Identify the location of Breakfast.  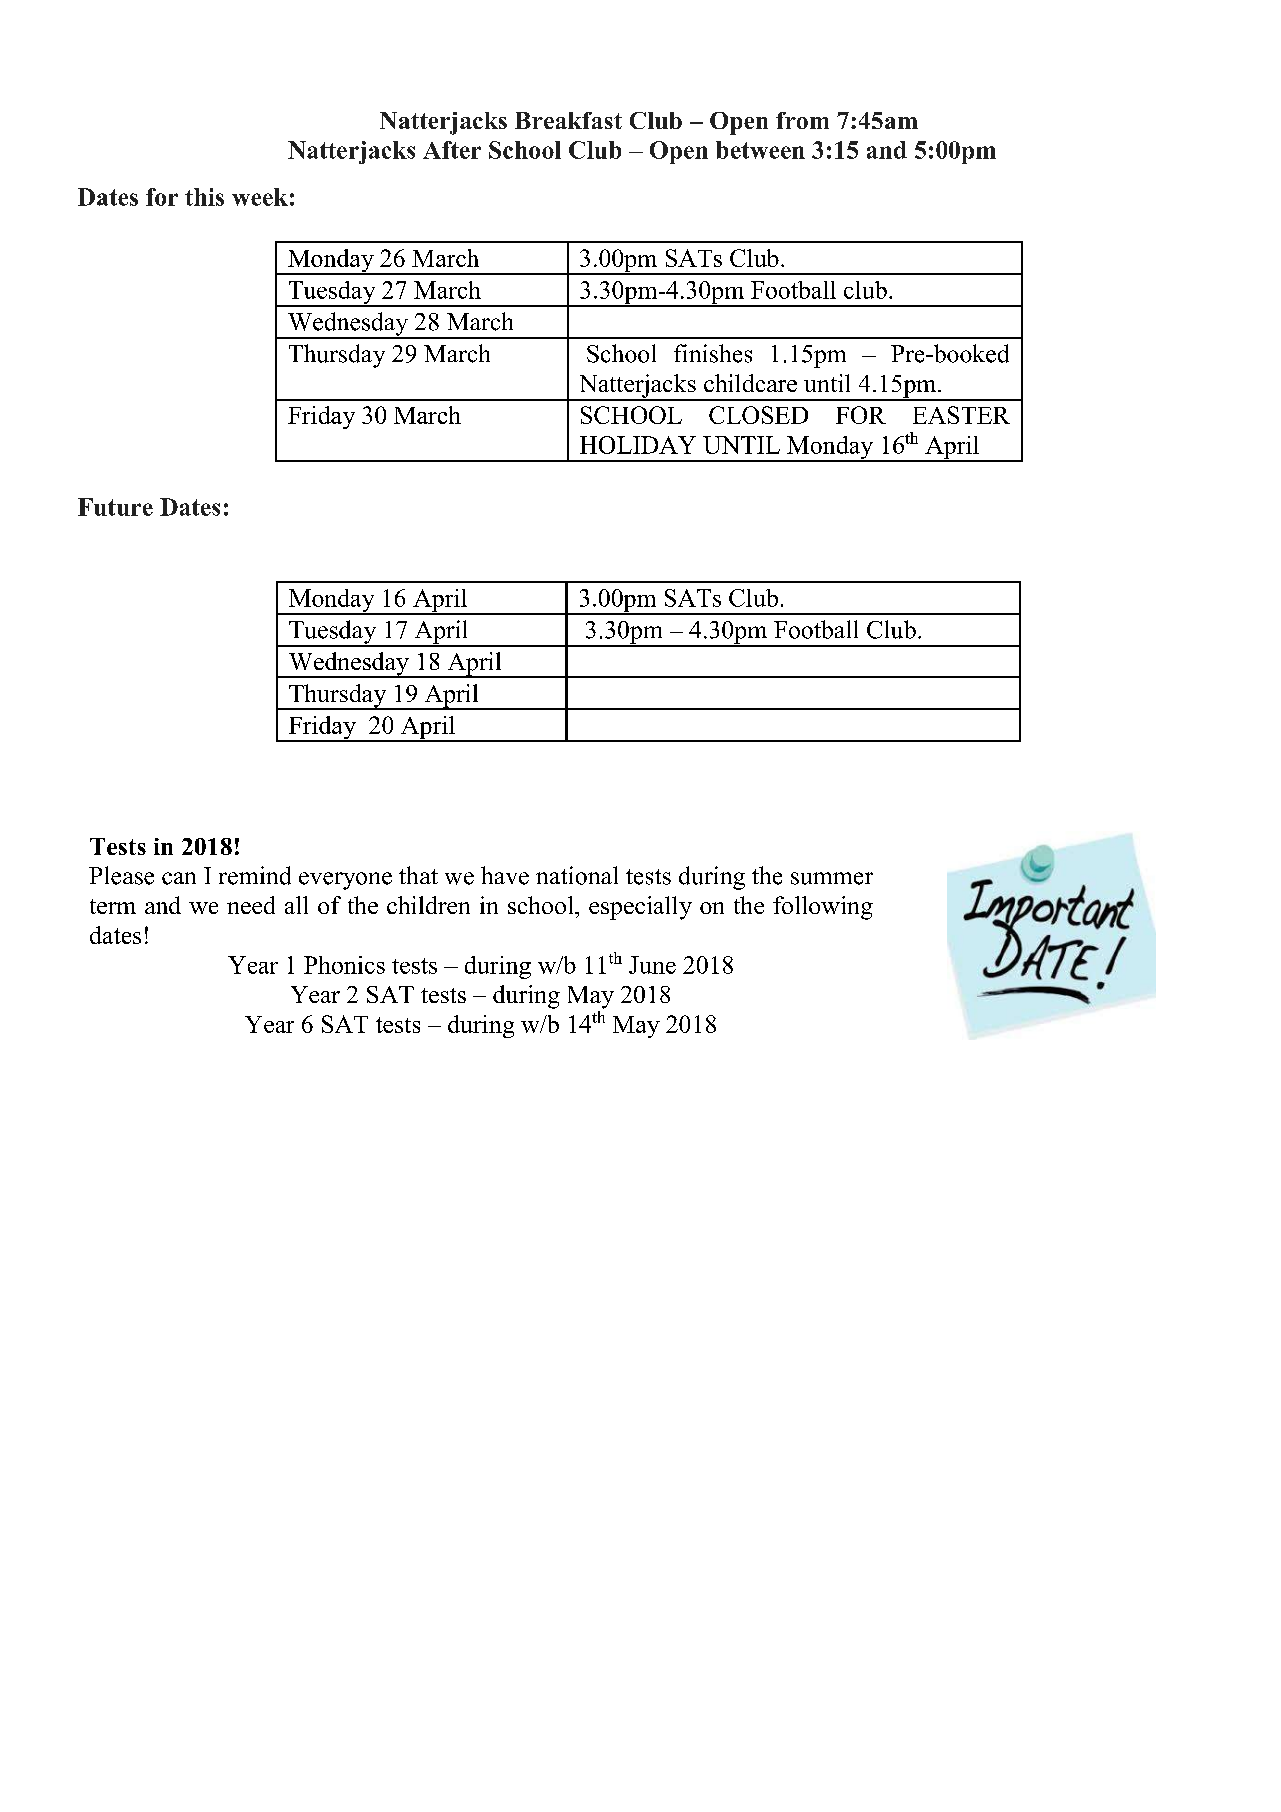
(568, 120).
